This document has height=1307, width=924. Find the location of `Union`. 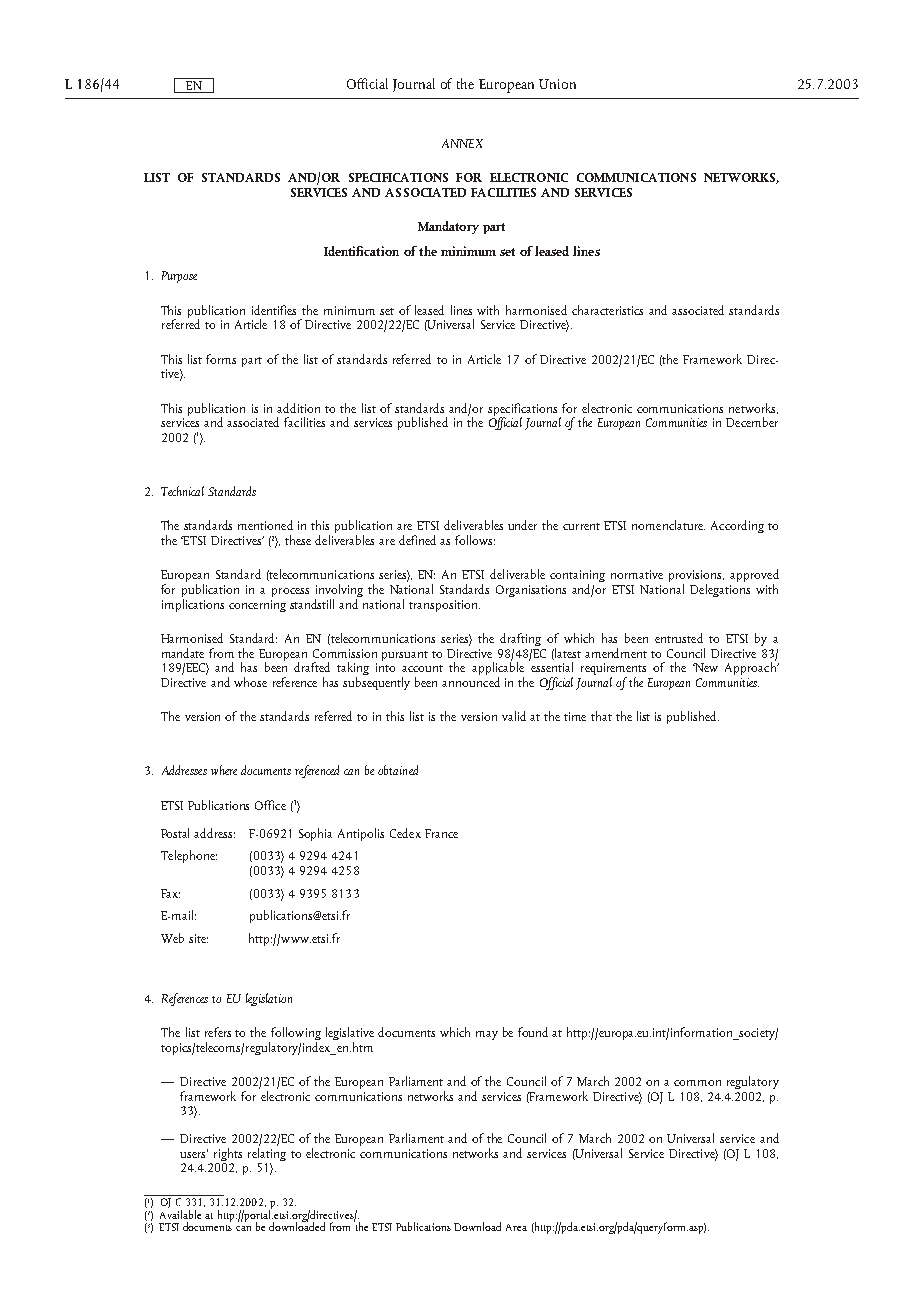

Union is located at coordinates (557, 84).
